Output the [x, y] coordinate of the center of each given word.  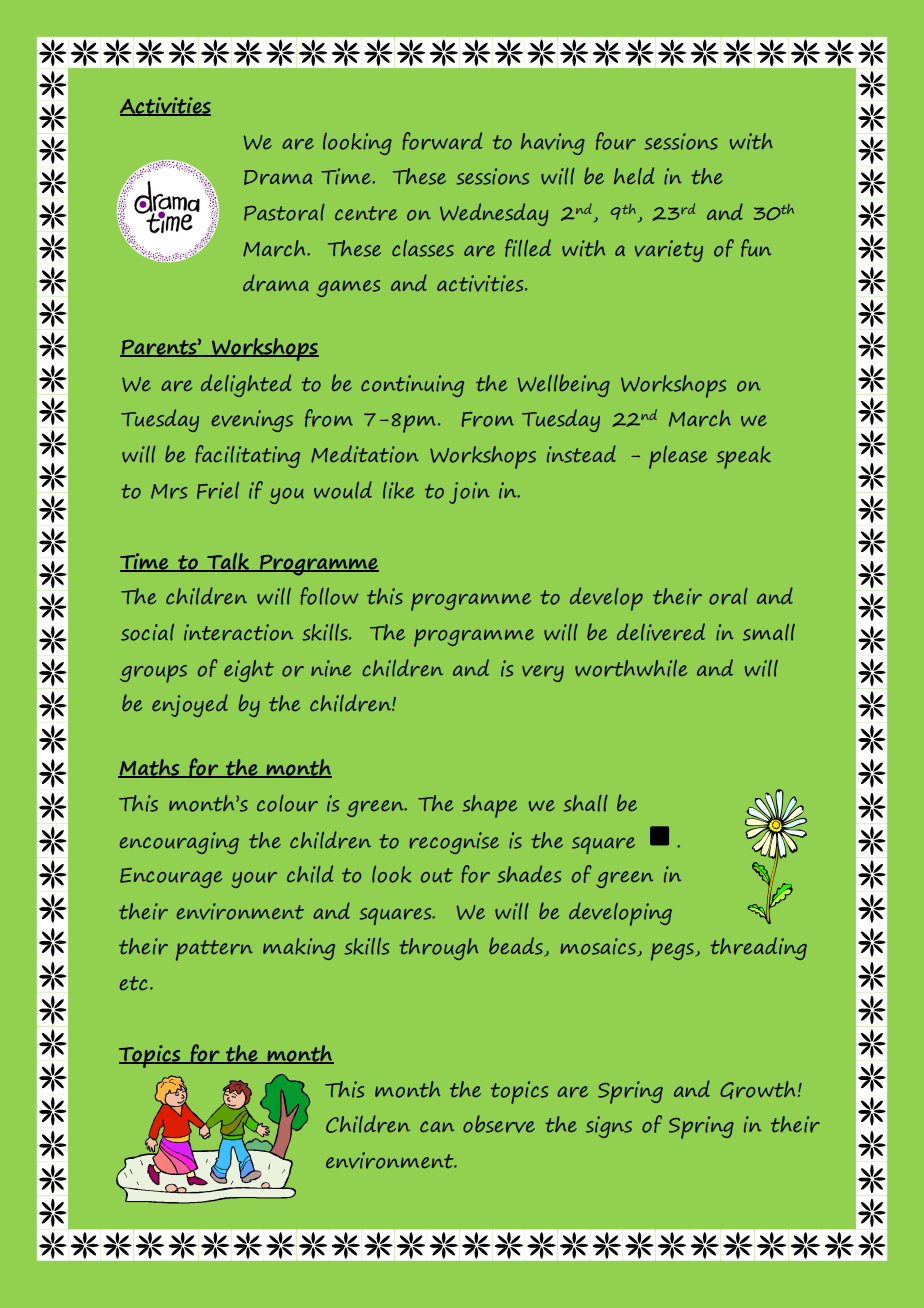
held [634, 176]
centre [366, 213]
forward [442, 141]
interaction [238, 632]
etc [134, 983]
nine [331, 668]
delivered [661, 632]
